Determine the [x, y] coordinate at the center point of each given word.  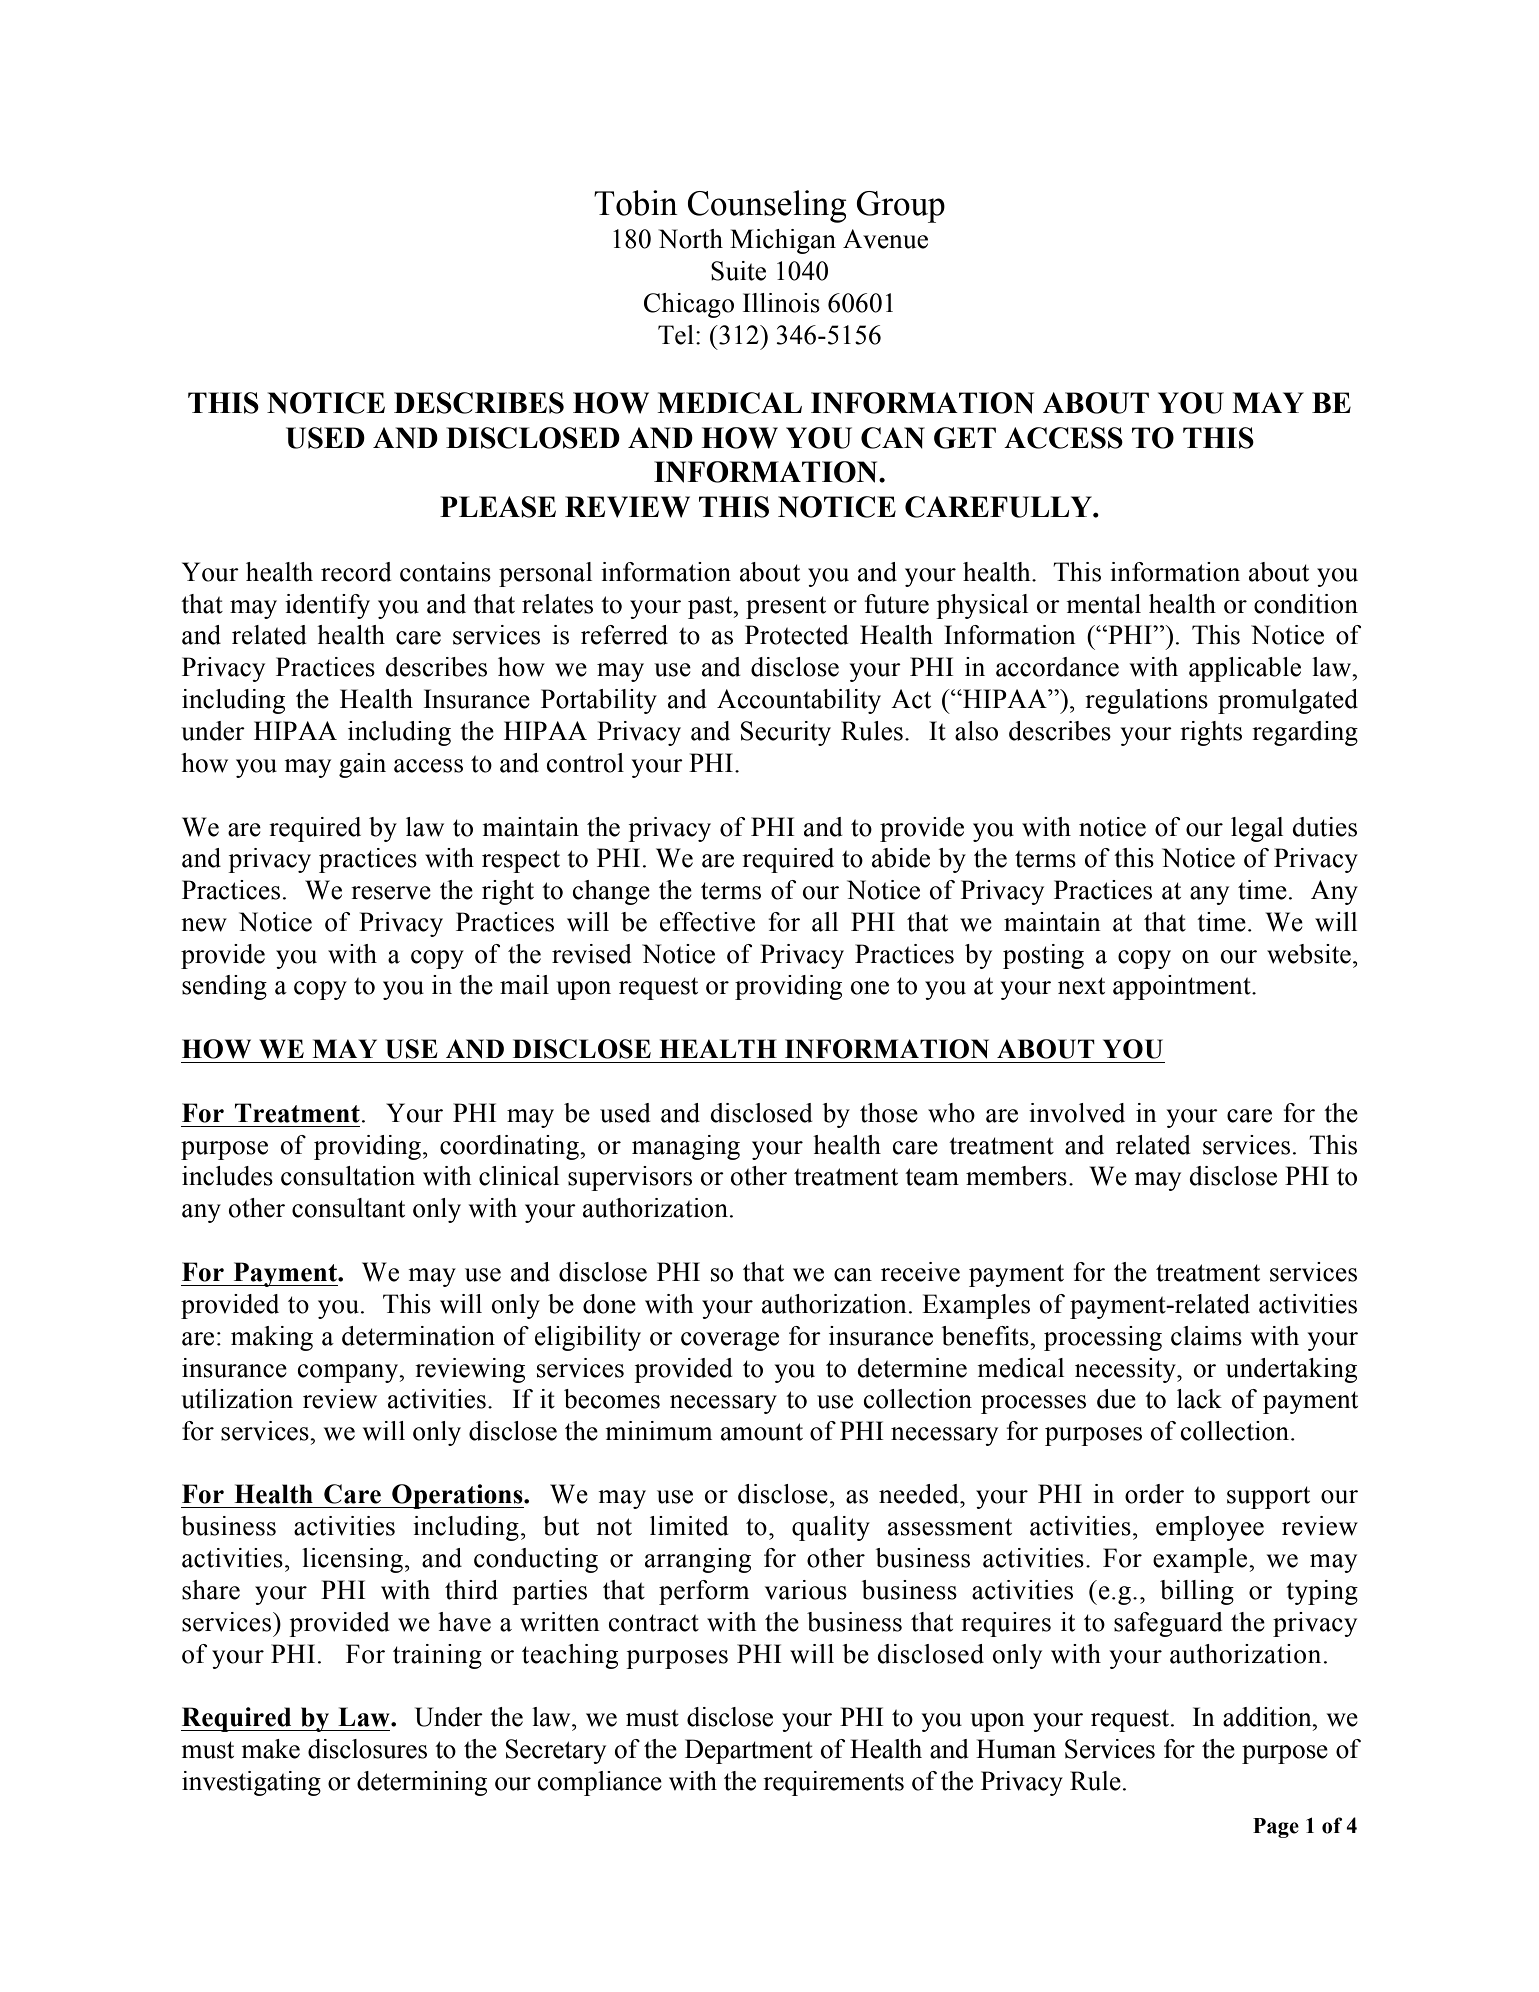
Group [900, 207]
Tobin [636, 203]
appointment [1183, 987]
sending [224, 987]
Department [749, 1751]
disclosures [367, 1749]
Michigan [783, 241]
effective [707, 922]
